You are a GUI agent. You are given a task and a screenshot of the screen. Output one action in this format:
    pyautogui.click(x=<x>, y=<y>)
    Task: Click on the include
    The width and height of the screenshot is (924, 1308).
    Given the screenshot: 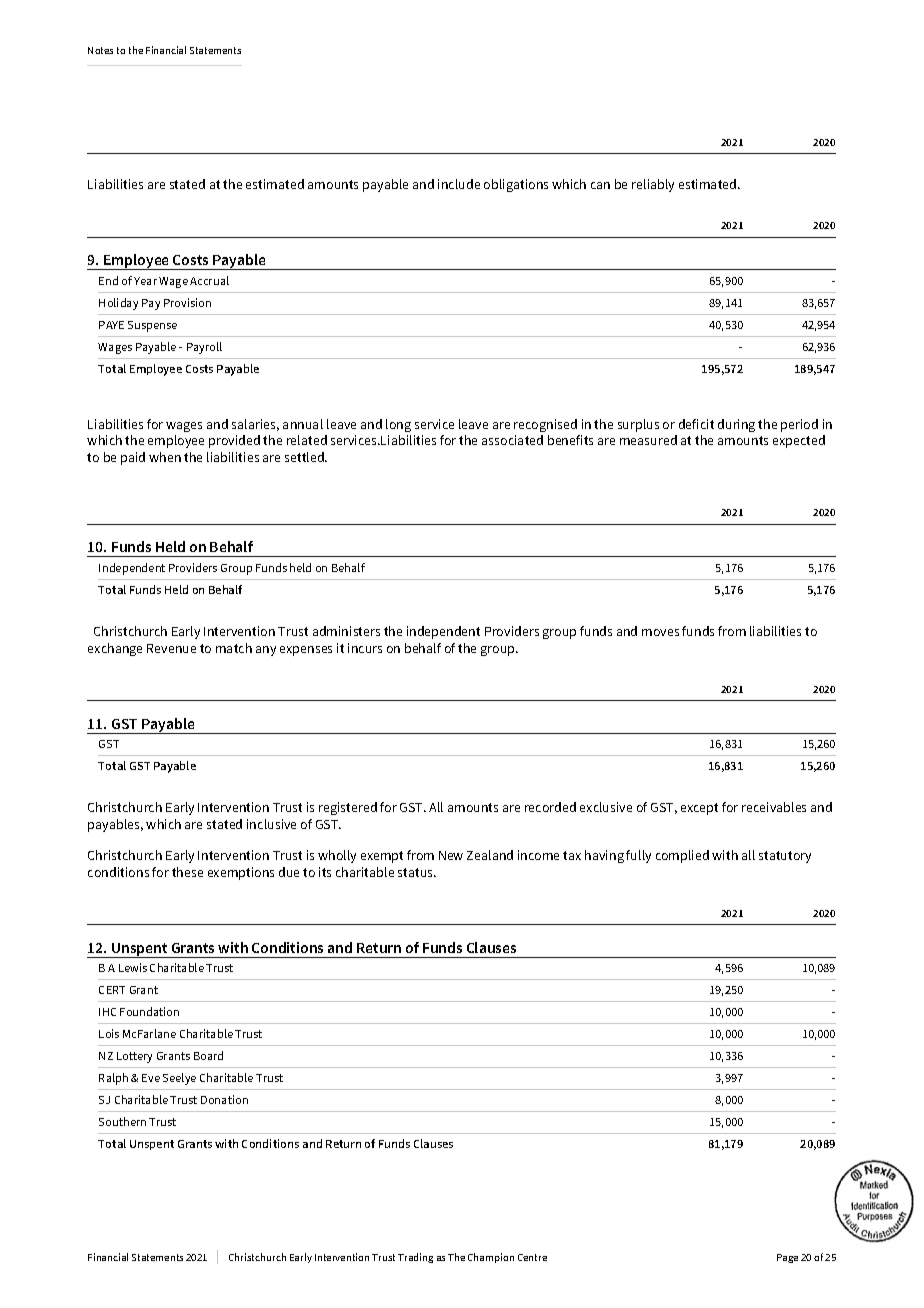 What is the action you would take?
    pyautogui.click(x=459, y=184)
